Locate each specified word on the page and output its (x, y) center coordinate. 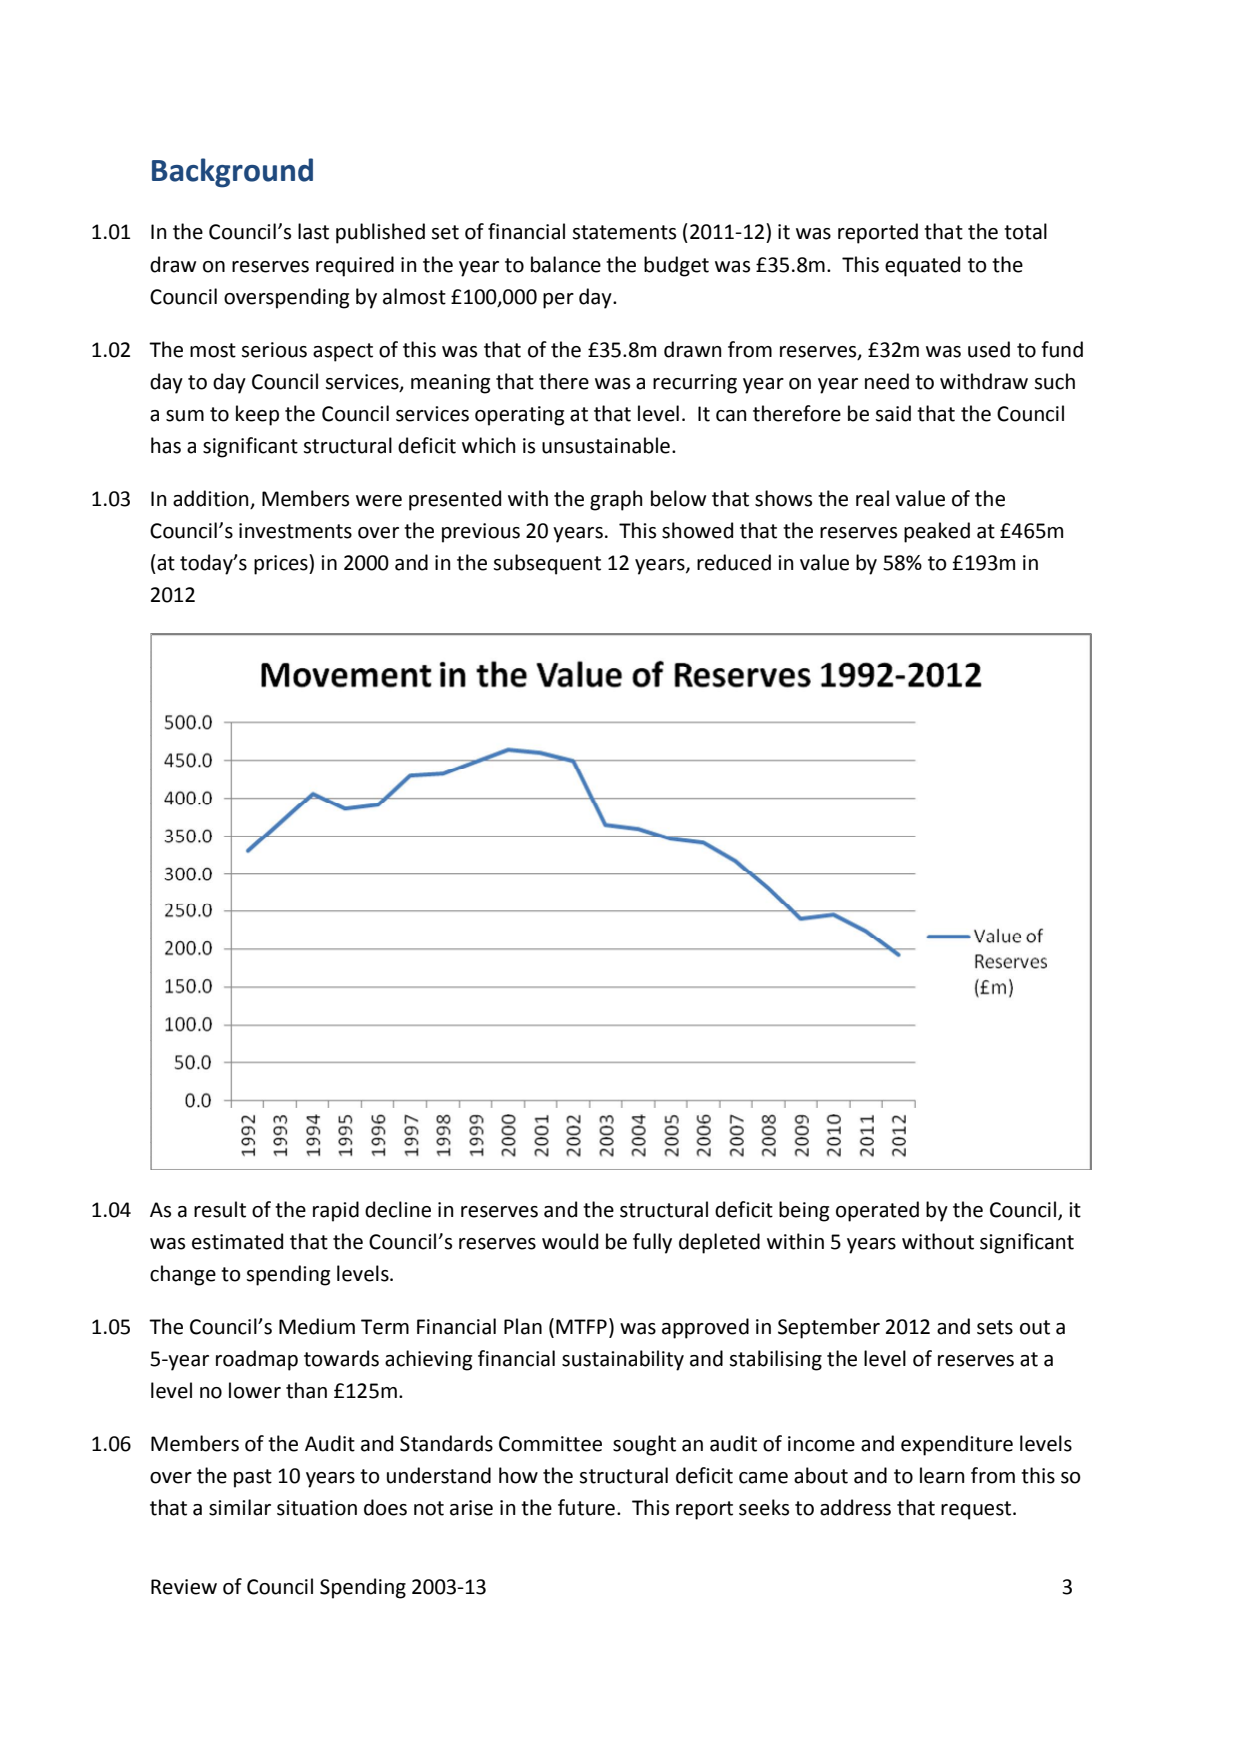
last (313, 231)
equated (922, 266)
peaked (937, 532)
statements (624, 232)
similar (240, 1507)
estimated (237, 1241)
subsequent (547, 564)
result (220, 1209)
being (804, 1211)
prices (282, 564)
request (977, 1510)
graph (616, 500)
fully (652, 1243)
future (586, 1507)
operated (877, 1211)
